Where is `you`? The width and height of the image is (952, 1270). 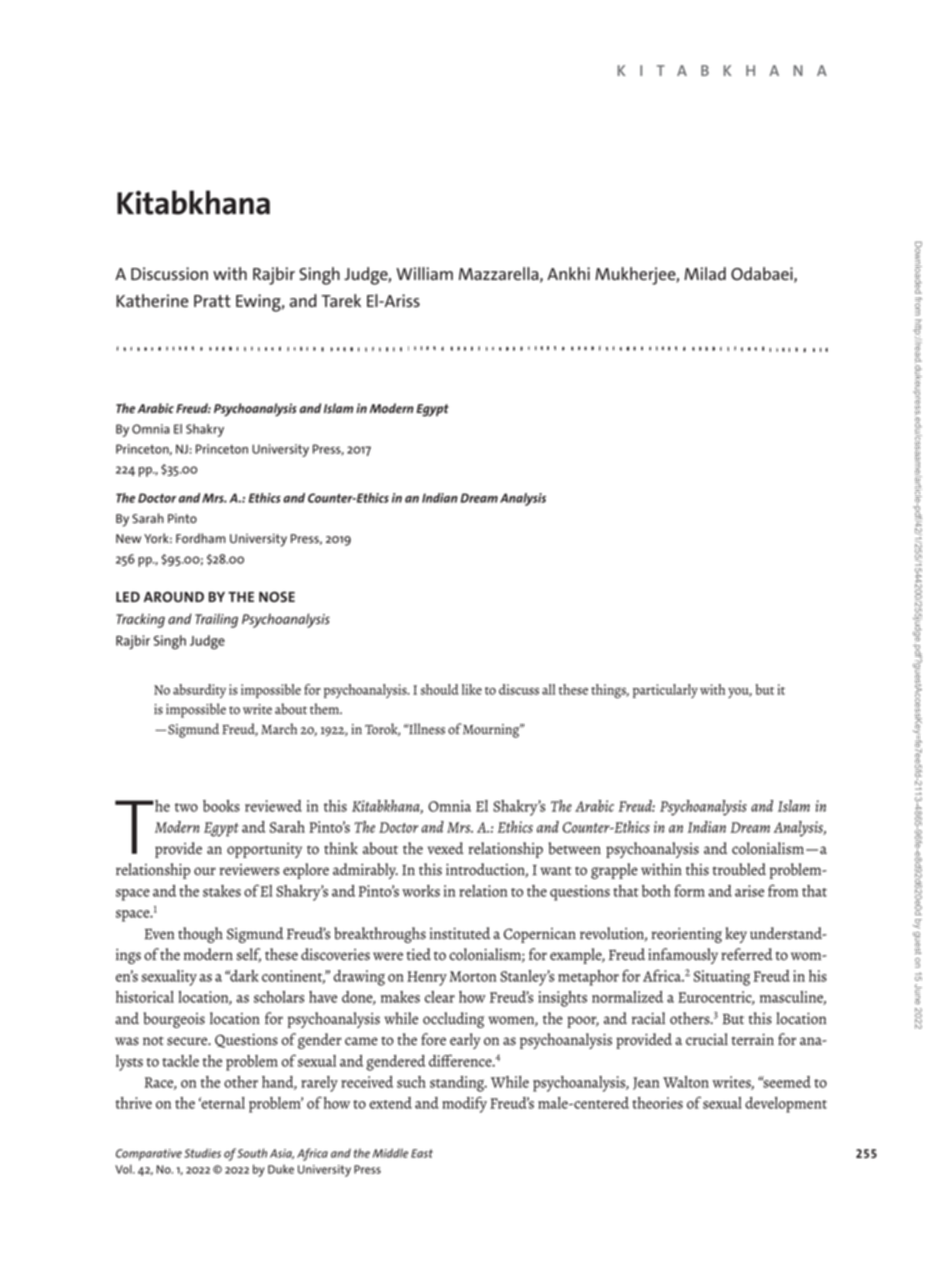 you is located at coordinates (740, 693).
